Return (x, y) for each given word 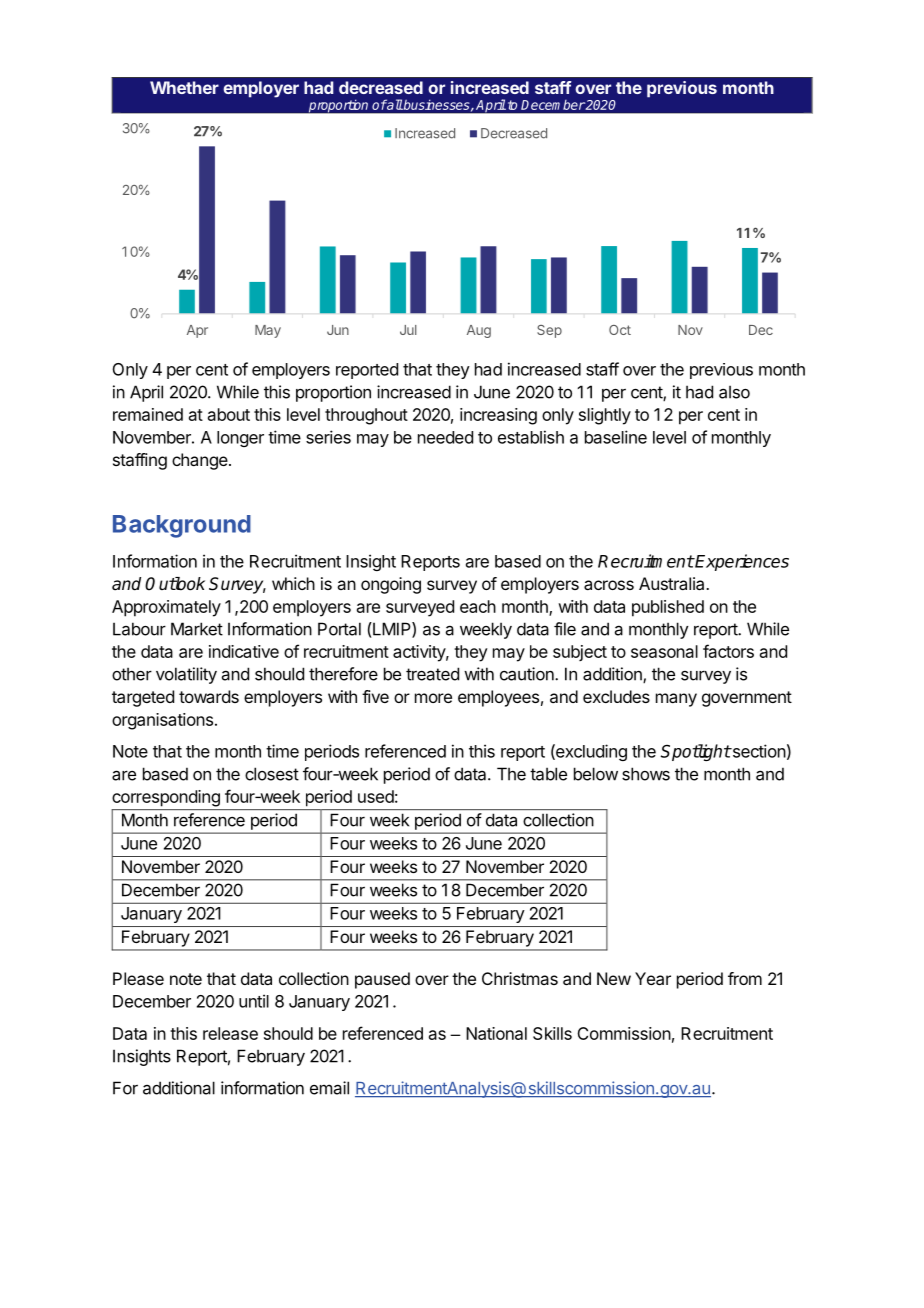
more (433, 698)
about (229, 414)
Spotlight (695, 752)
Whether (184, 87)
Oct (620, 330)
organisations (162, 721)
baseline (616, 437)
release (230, 1033)
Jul (408, 330)
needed (445, 437)
